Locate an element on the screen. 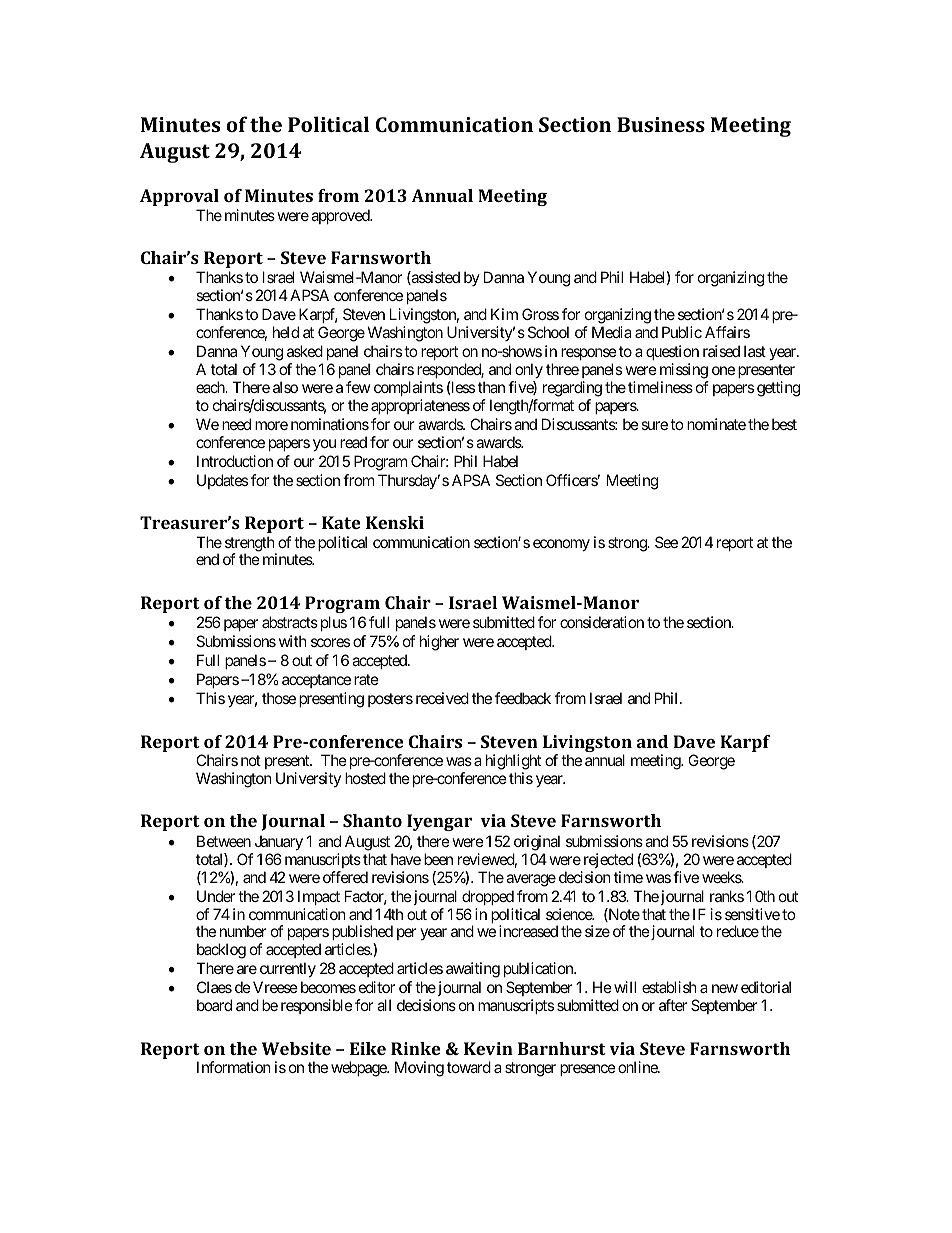 The width and height of the screenshot is (952, 1233). Kim is located at coordinates (504, 314).
